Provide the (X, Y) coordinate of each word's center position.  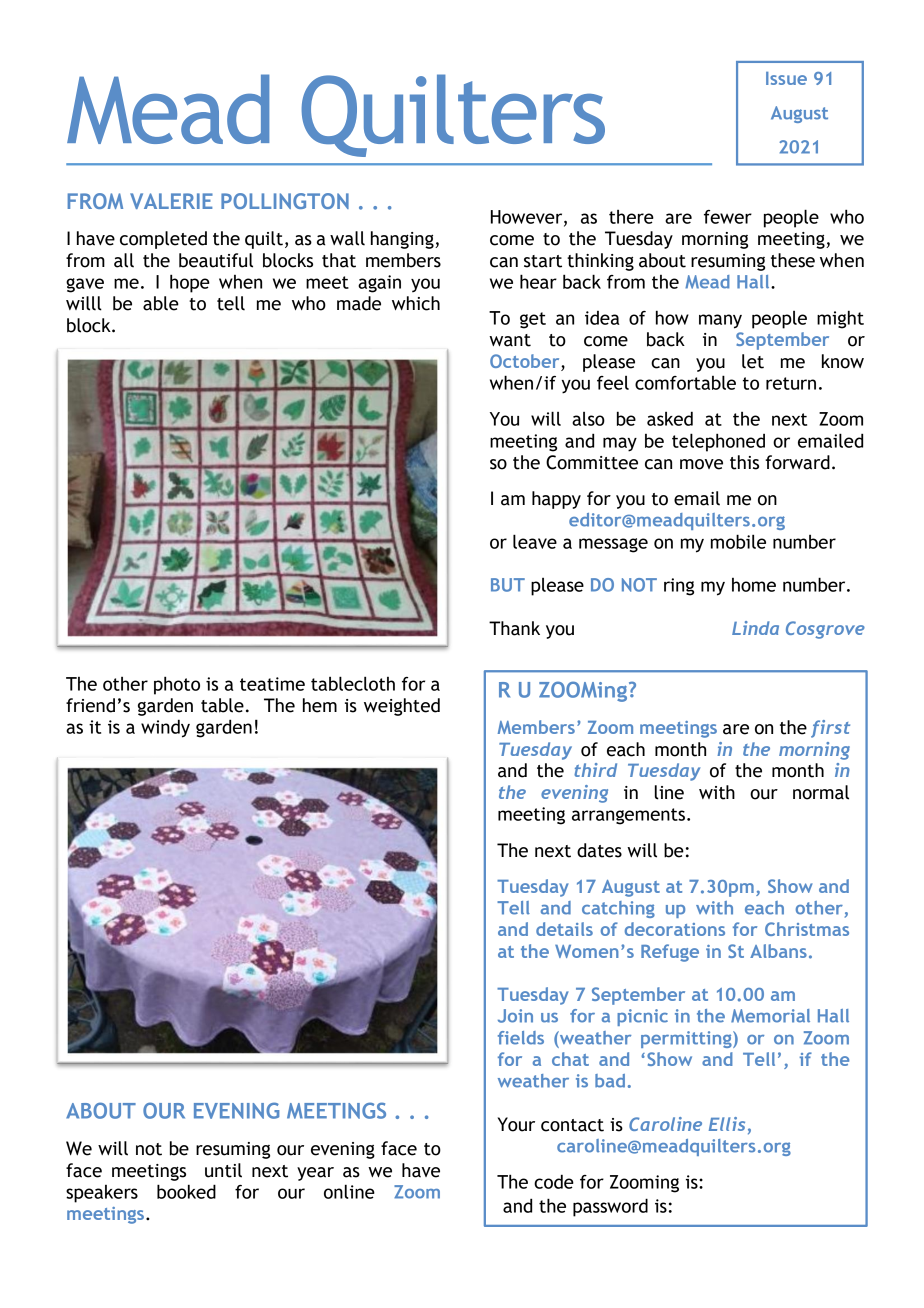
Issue (786, 78)
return (791, 383)
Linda (755, 628)
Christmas (807, 929)
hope (190, 283)
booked (186, 1191)
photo (177, 685)
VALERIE (171, 201)
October (526, 362)
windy (165, 728)
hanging (403, 240)
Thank (514, 628)
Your (516, 1124)
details (564, 929)
